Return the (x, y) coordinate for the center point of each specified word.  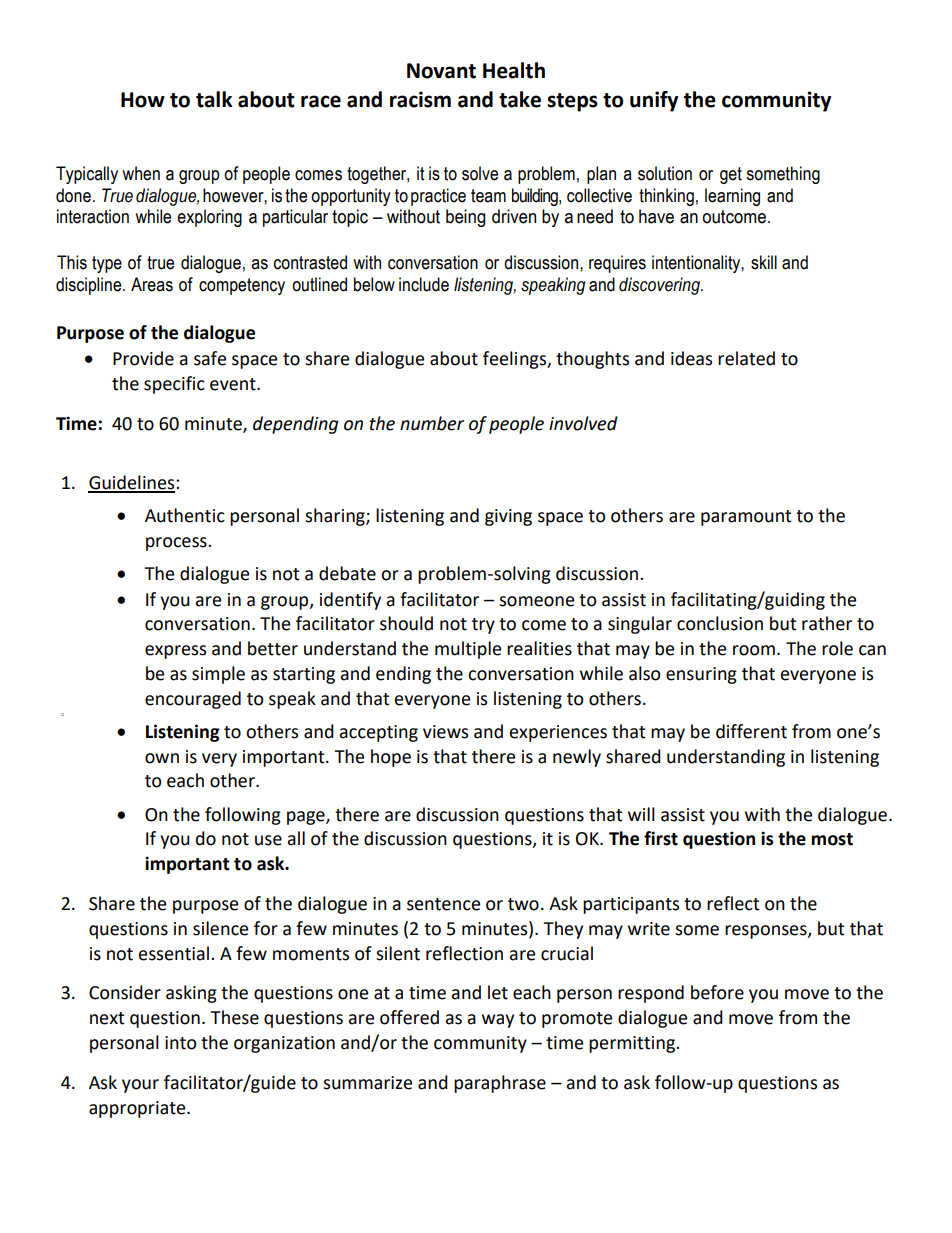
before (717, 992)
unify (654, 101)
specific (174, 385)
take (520, 99)
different (751, 731)
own (162, 758)
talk (214, 99)
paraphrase (500, 1084)
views (445, 732)
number (432, 423)
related (746, 358)
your (140, 1086)
